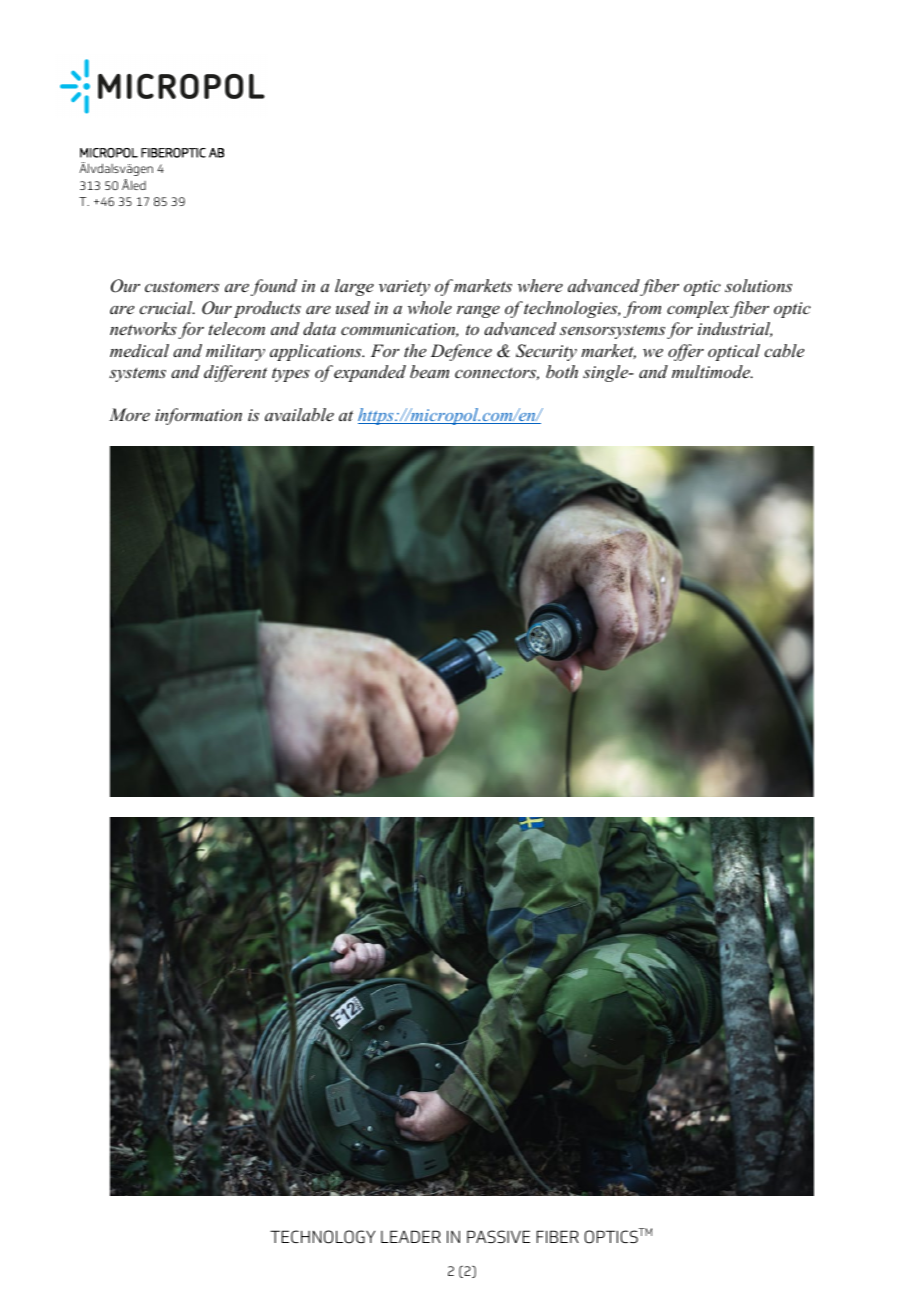  What do you see at coordinates (562, 371) in the screenshot?
I see `both` at bounding box center [562, 371].
